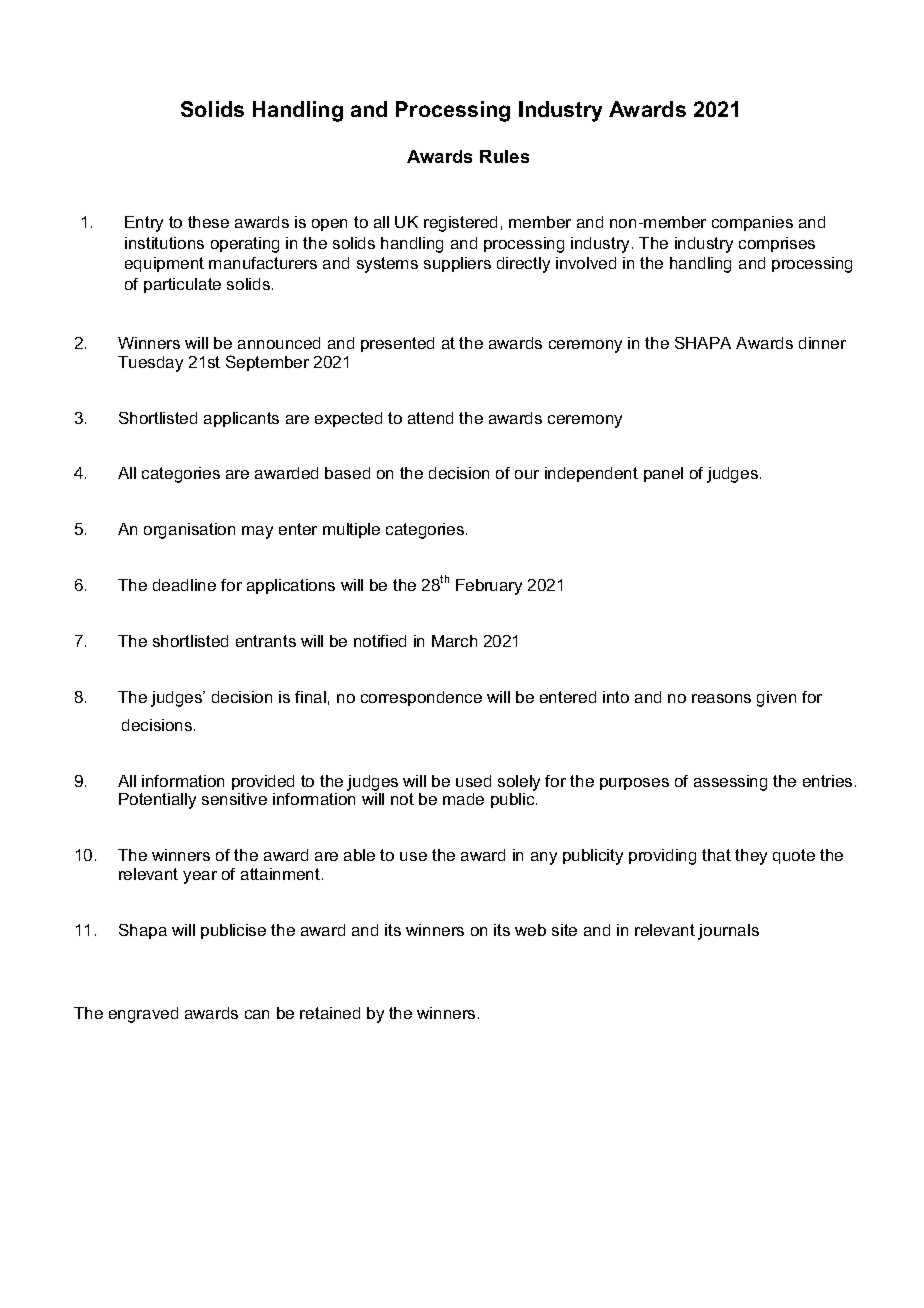  I want to click on web, so click(530, 930).
